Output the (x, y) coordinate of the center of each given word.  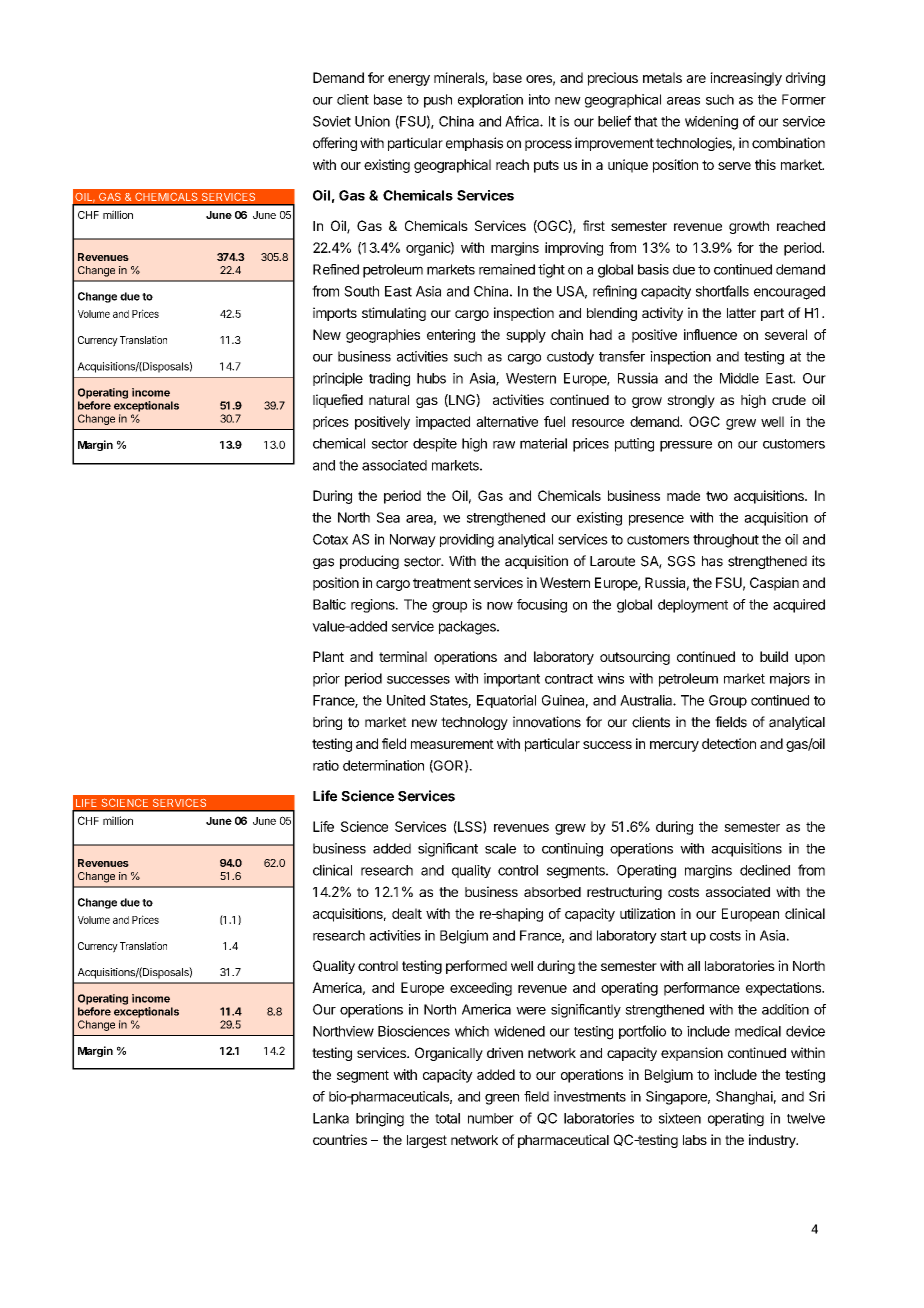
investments (590, 1096)
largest (427, 1141)
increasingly (746, 79)
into (539, 99)
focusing (542, 606)
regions (374, 606)
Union (372, 121)
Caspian (774, 584)
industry (773, 1141)
